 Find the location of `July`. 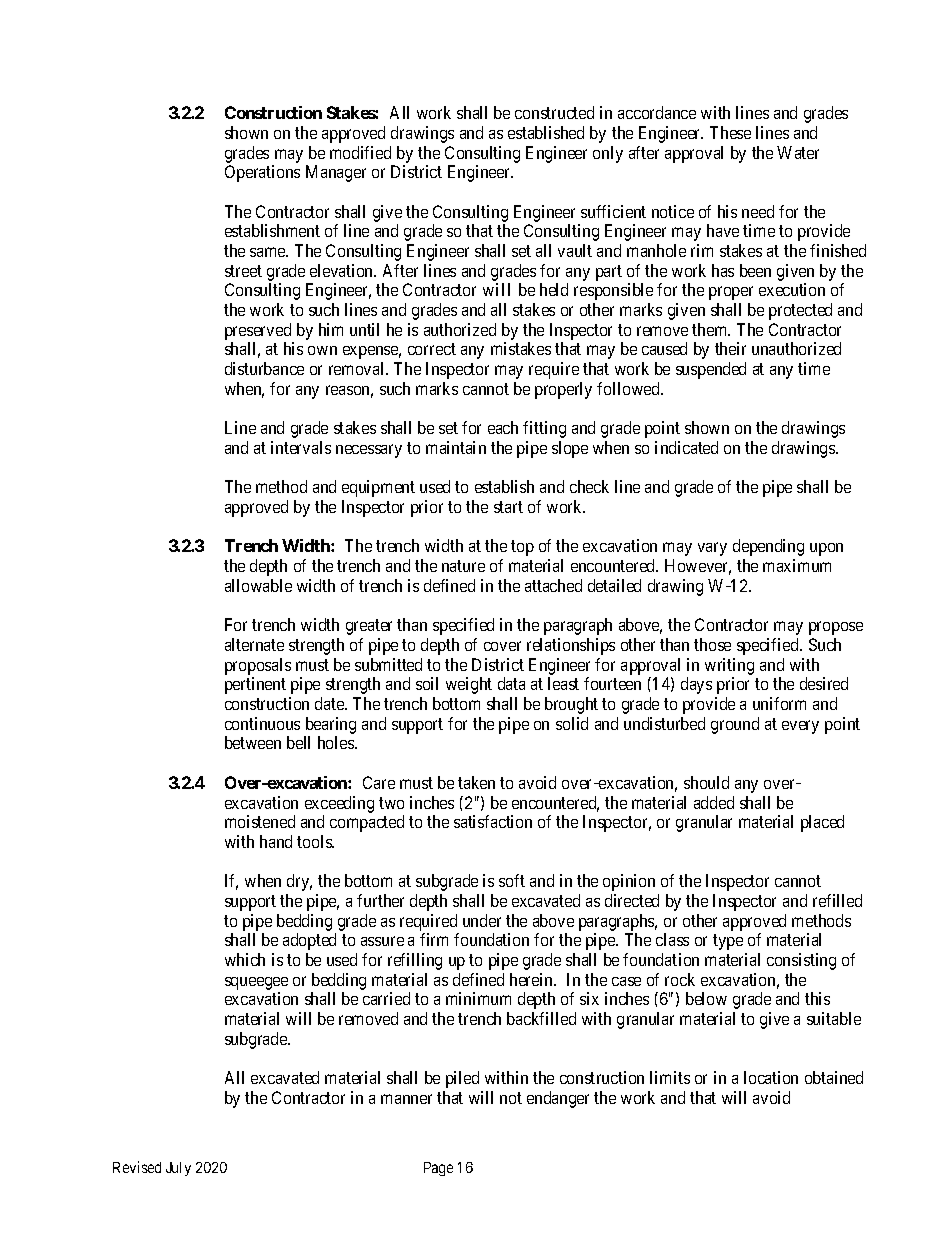

July is located at coordinates (178, 1169).
